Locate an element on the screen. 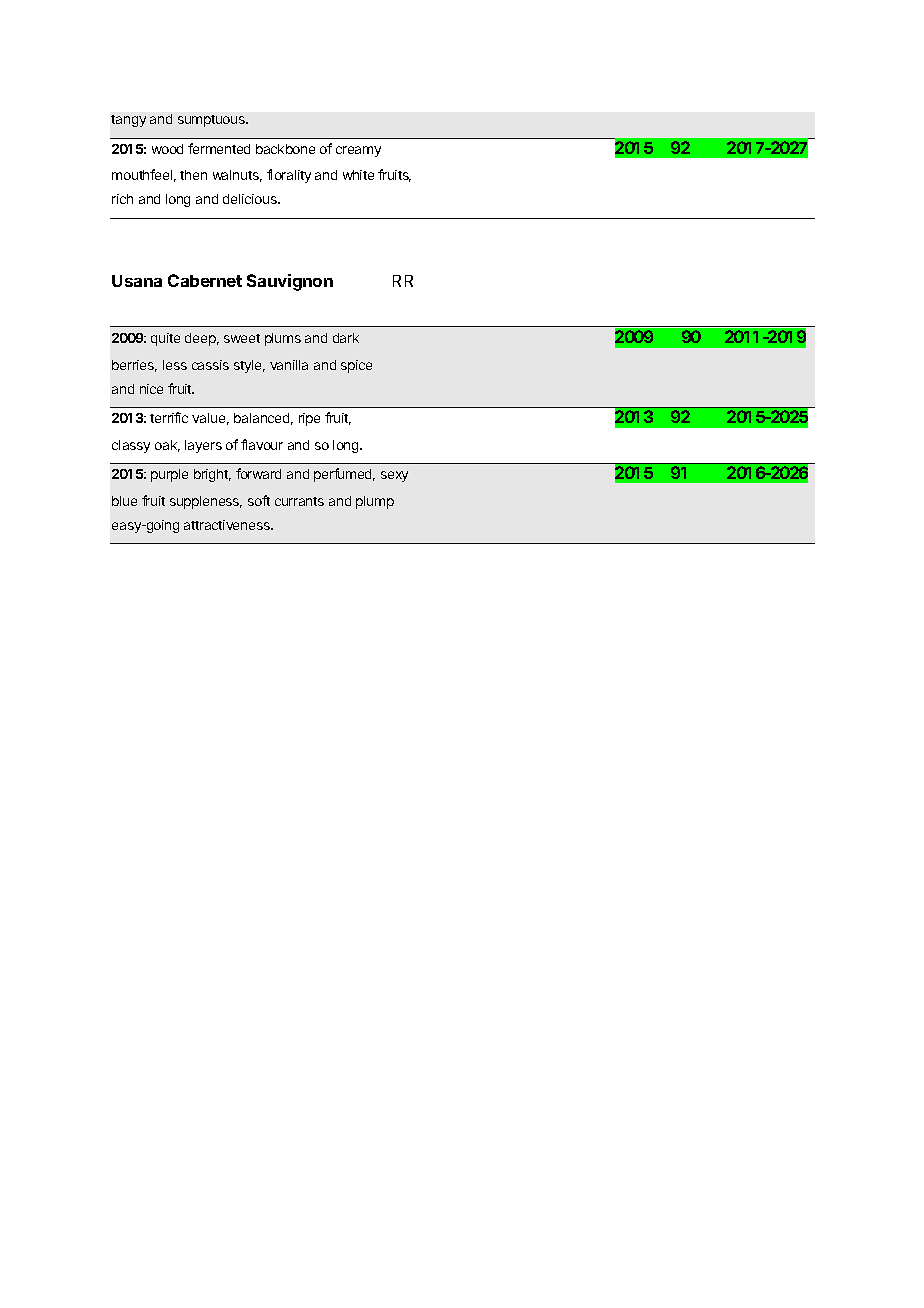 The width and height of the screenshot is (924, 1308). white is located at coordinates (358, 175).
